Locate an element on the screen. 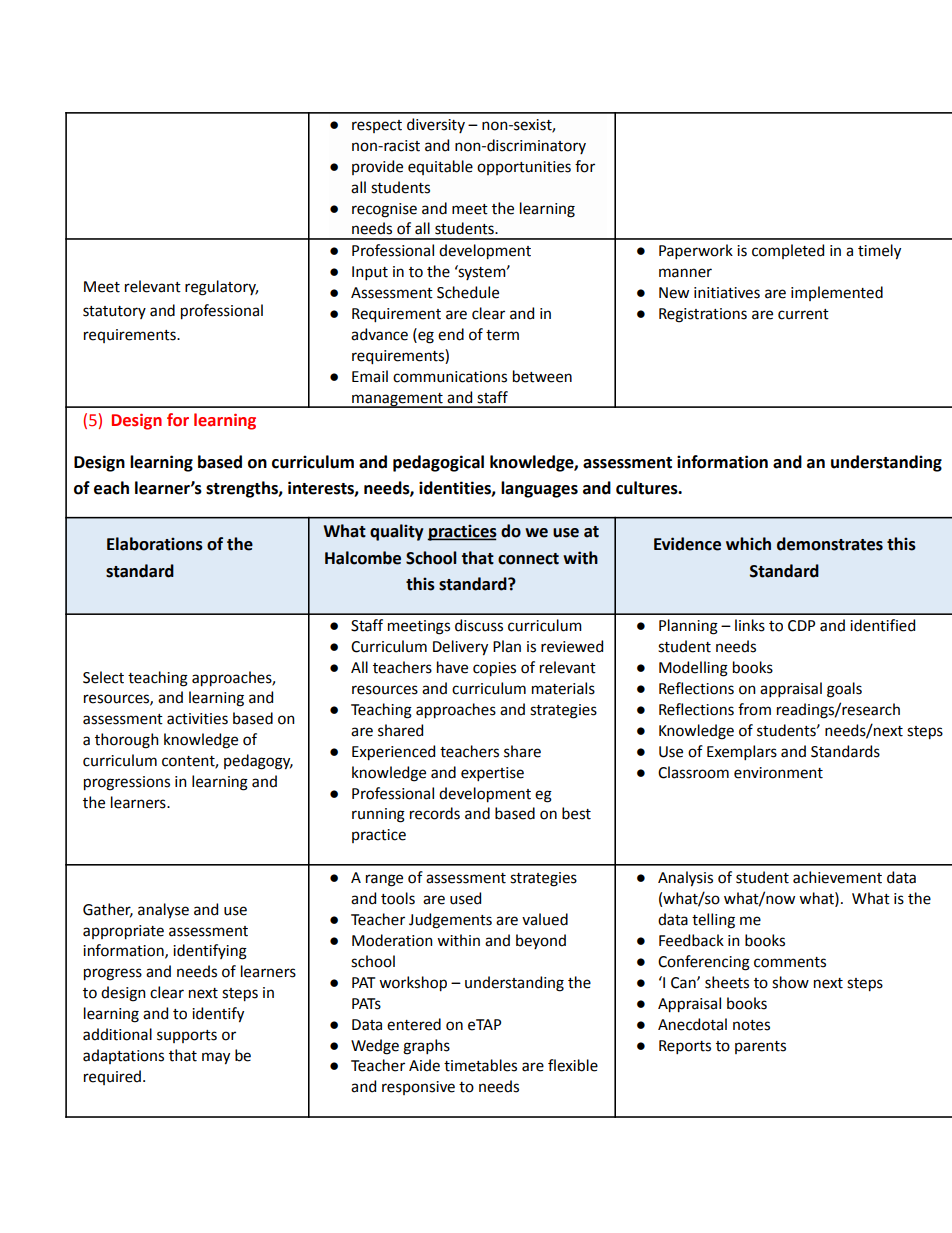  CDP is located at coordinates (801, 626).
